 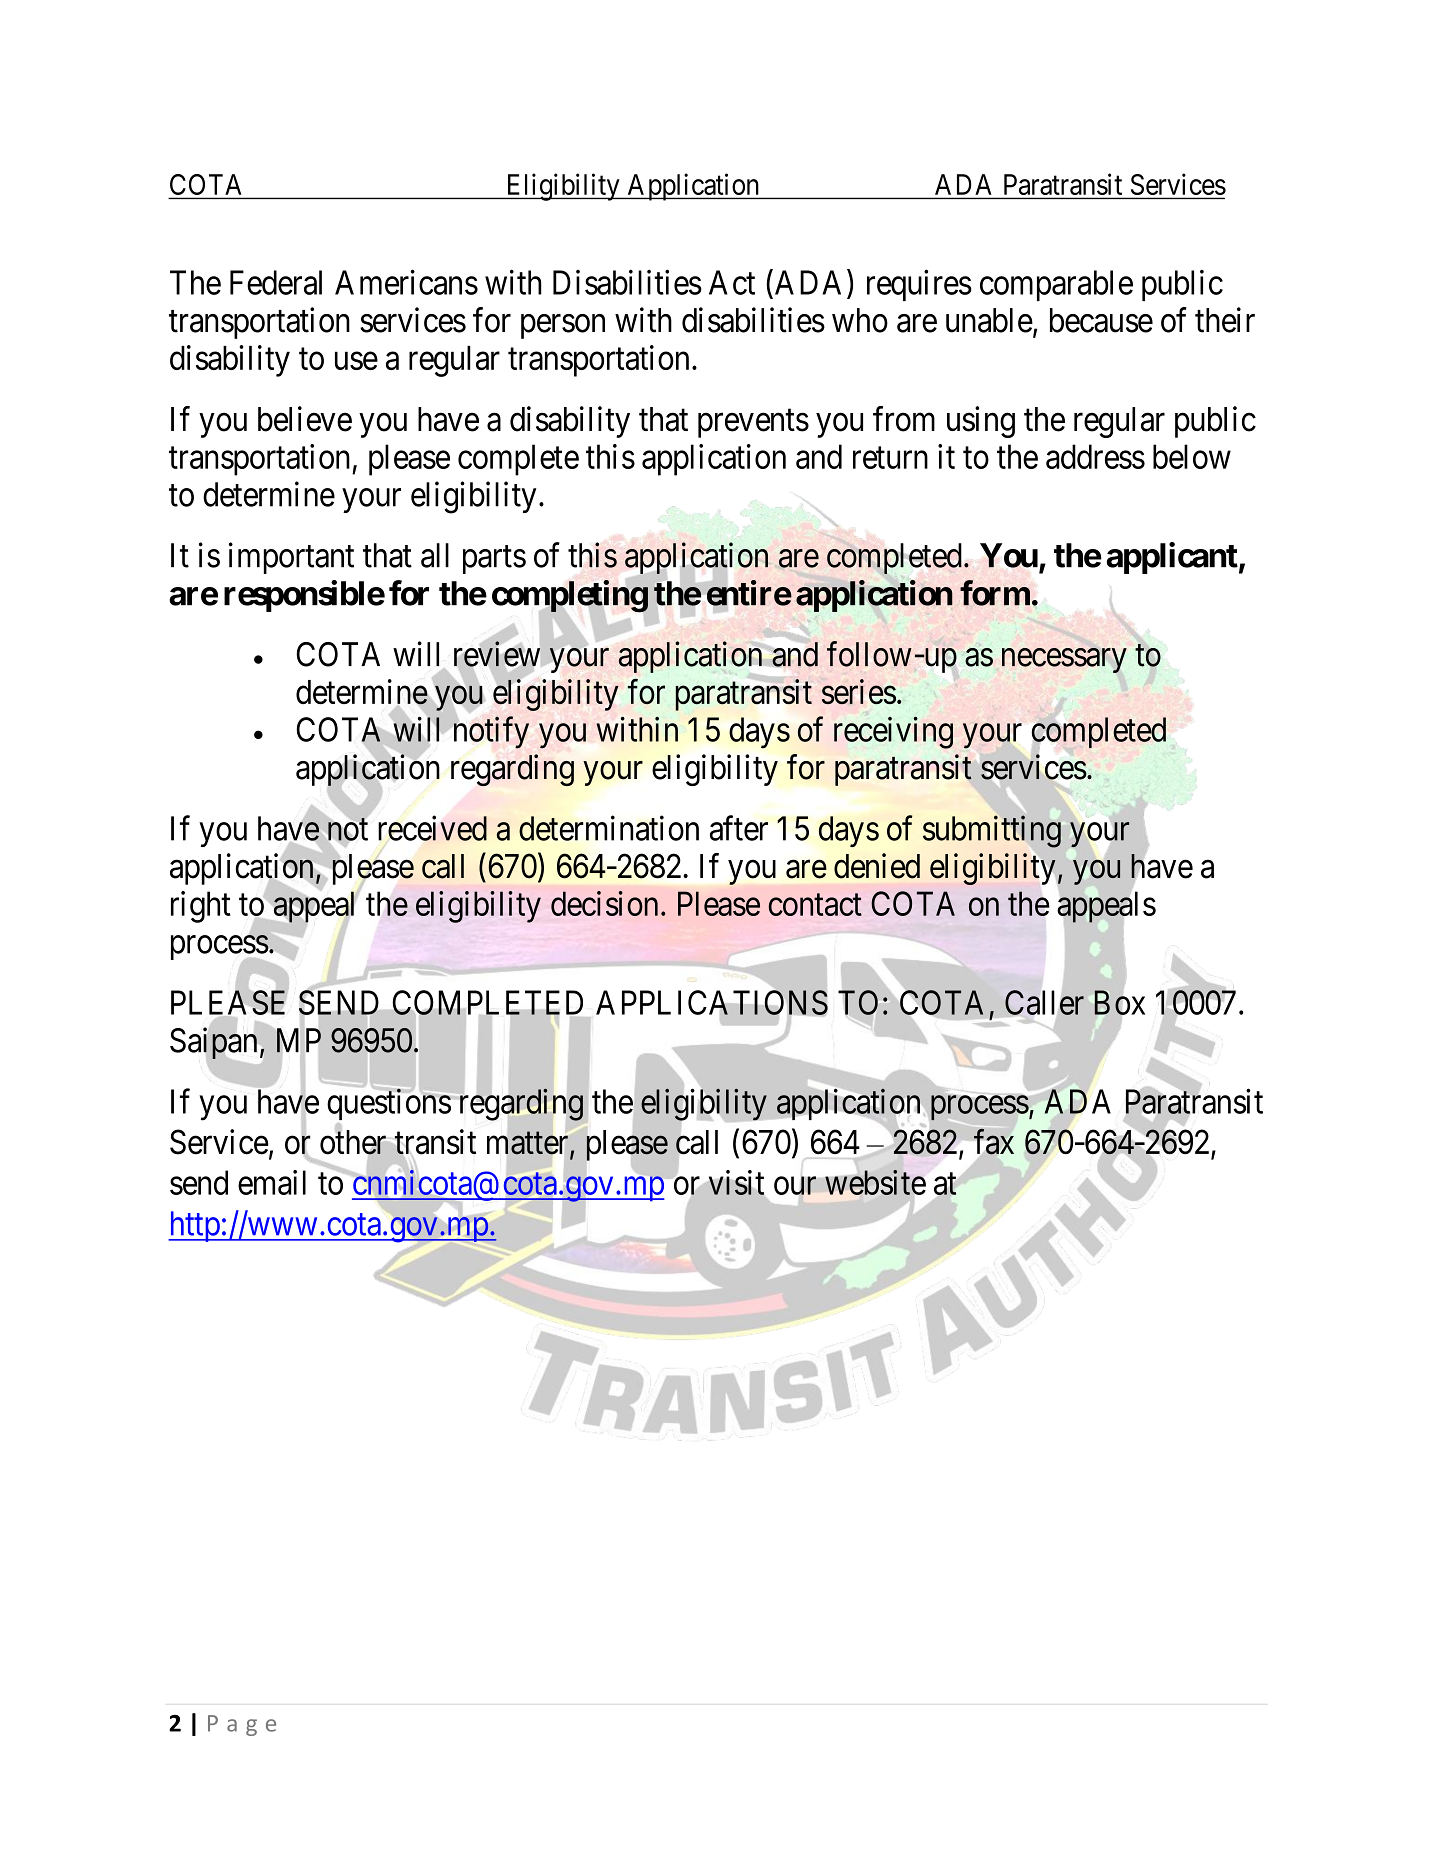 What do you see at coordinates (276, 282) in the screenshot?
I see `Federal` at bounding box center [276, 282].
